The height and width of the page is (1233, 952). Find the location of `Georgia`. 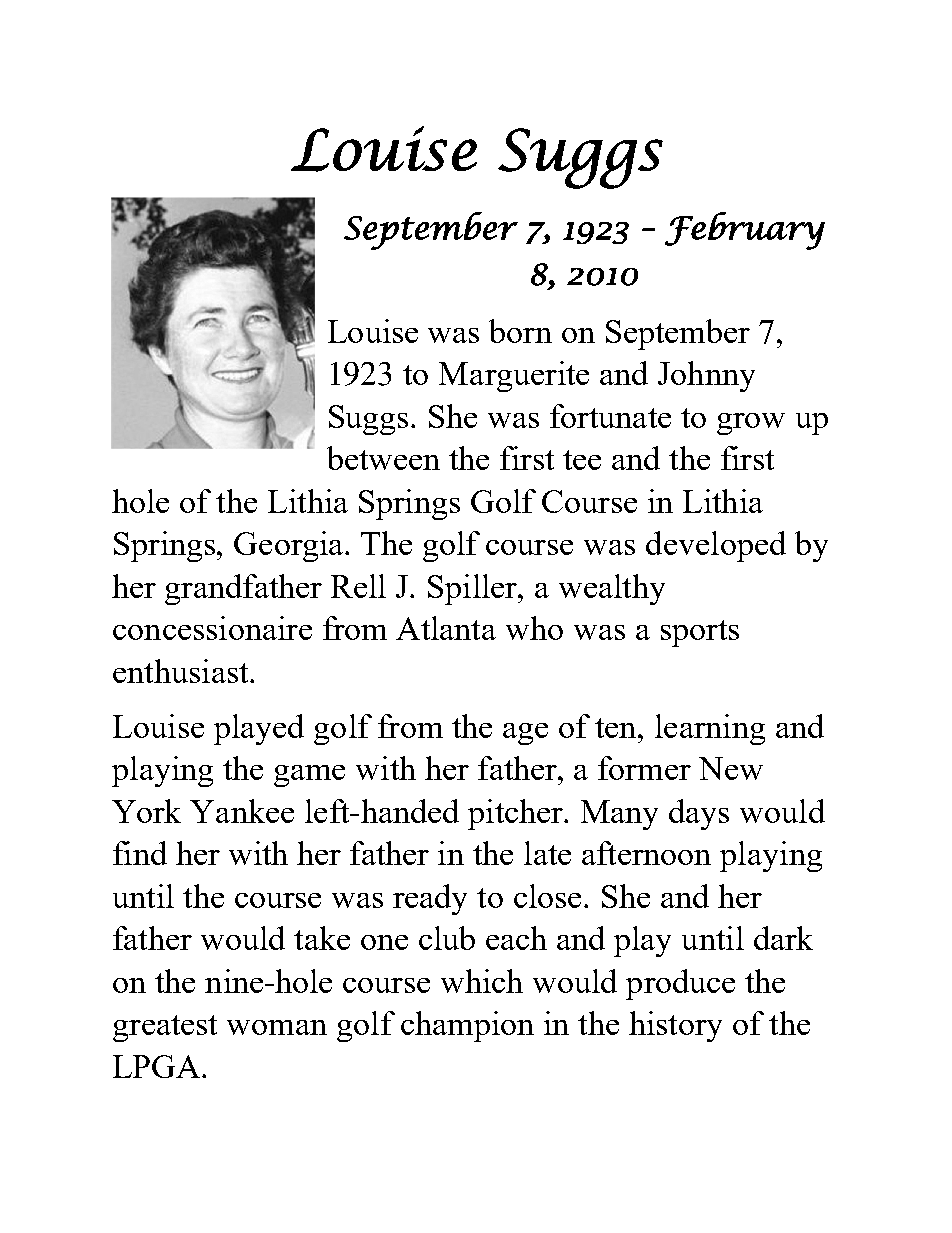

Georgia is located at coordinates (290, 546).
